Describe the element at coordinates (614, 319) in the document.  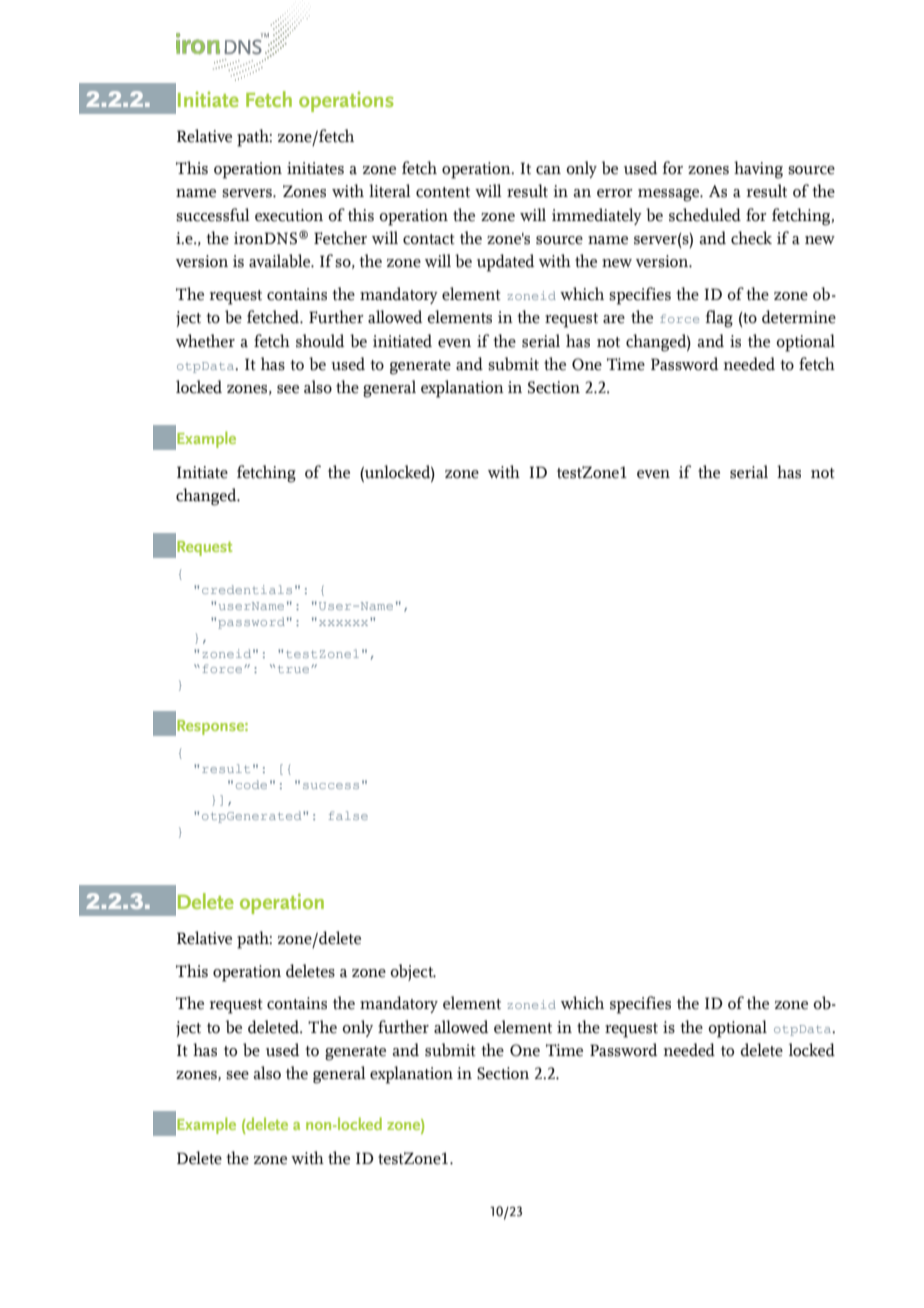
I see `are` at that location.
